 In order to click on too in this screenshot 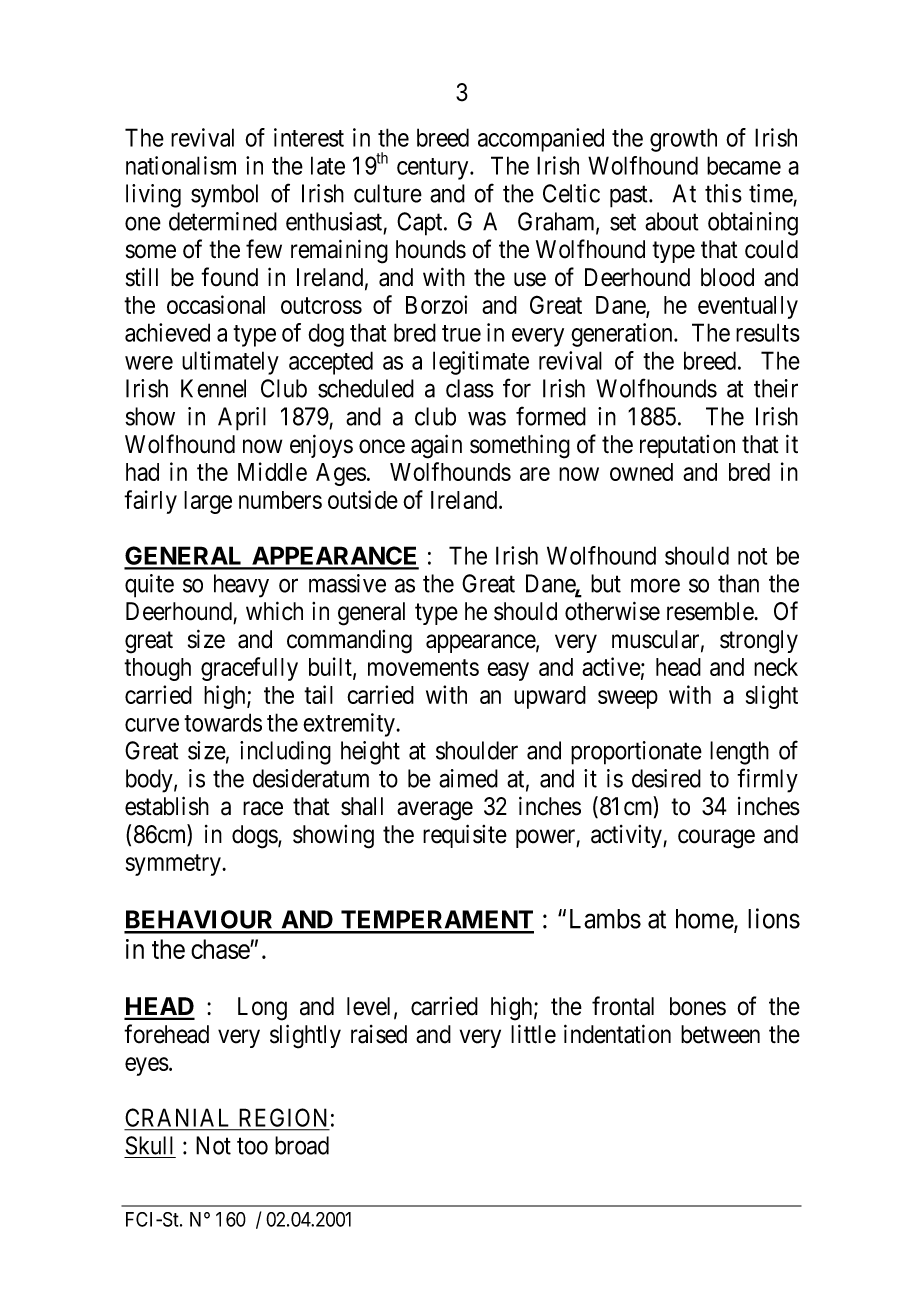, I will do `click(252, 1146)`.
